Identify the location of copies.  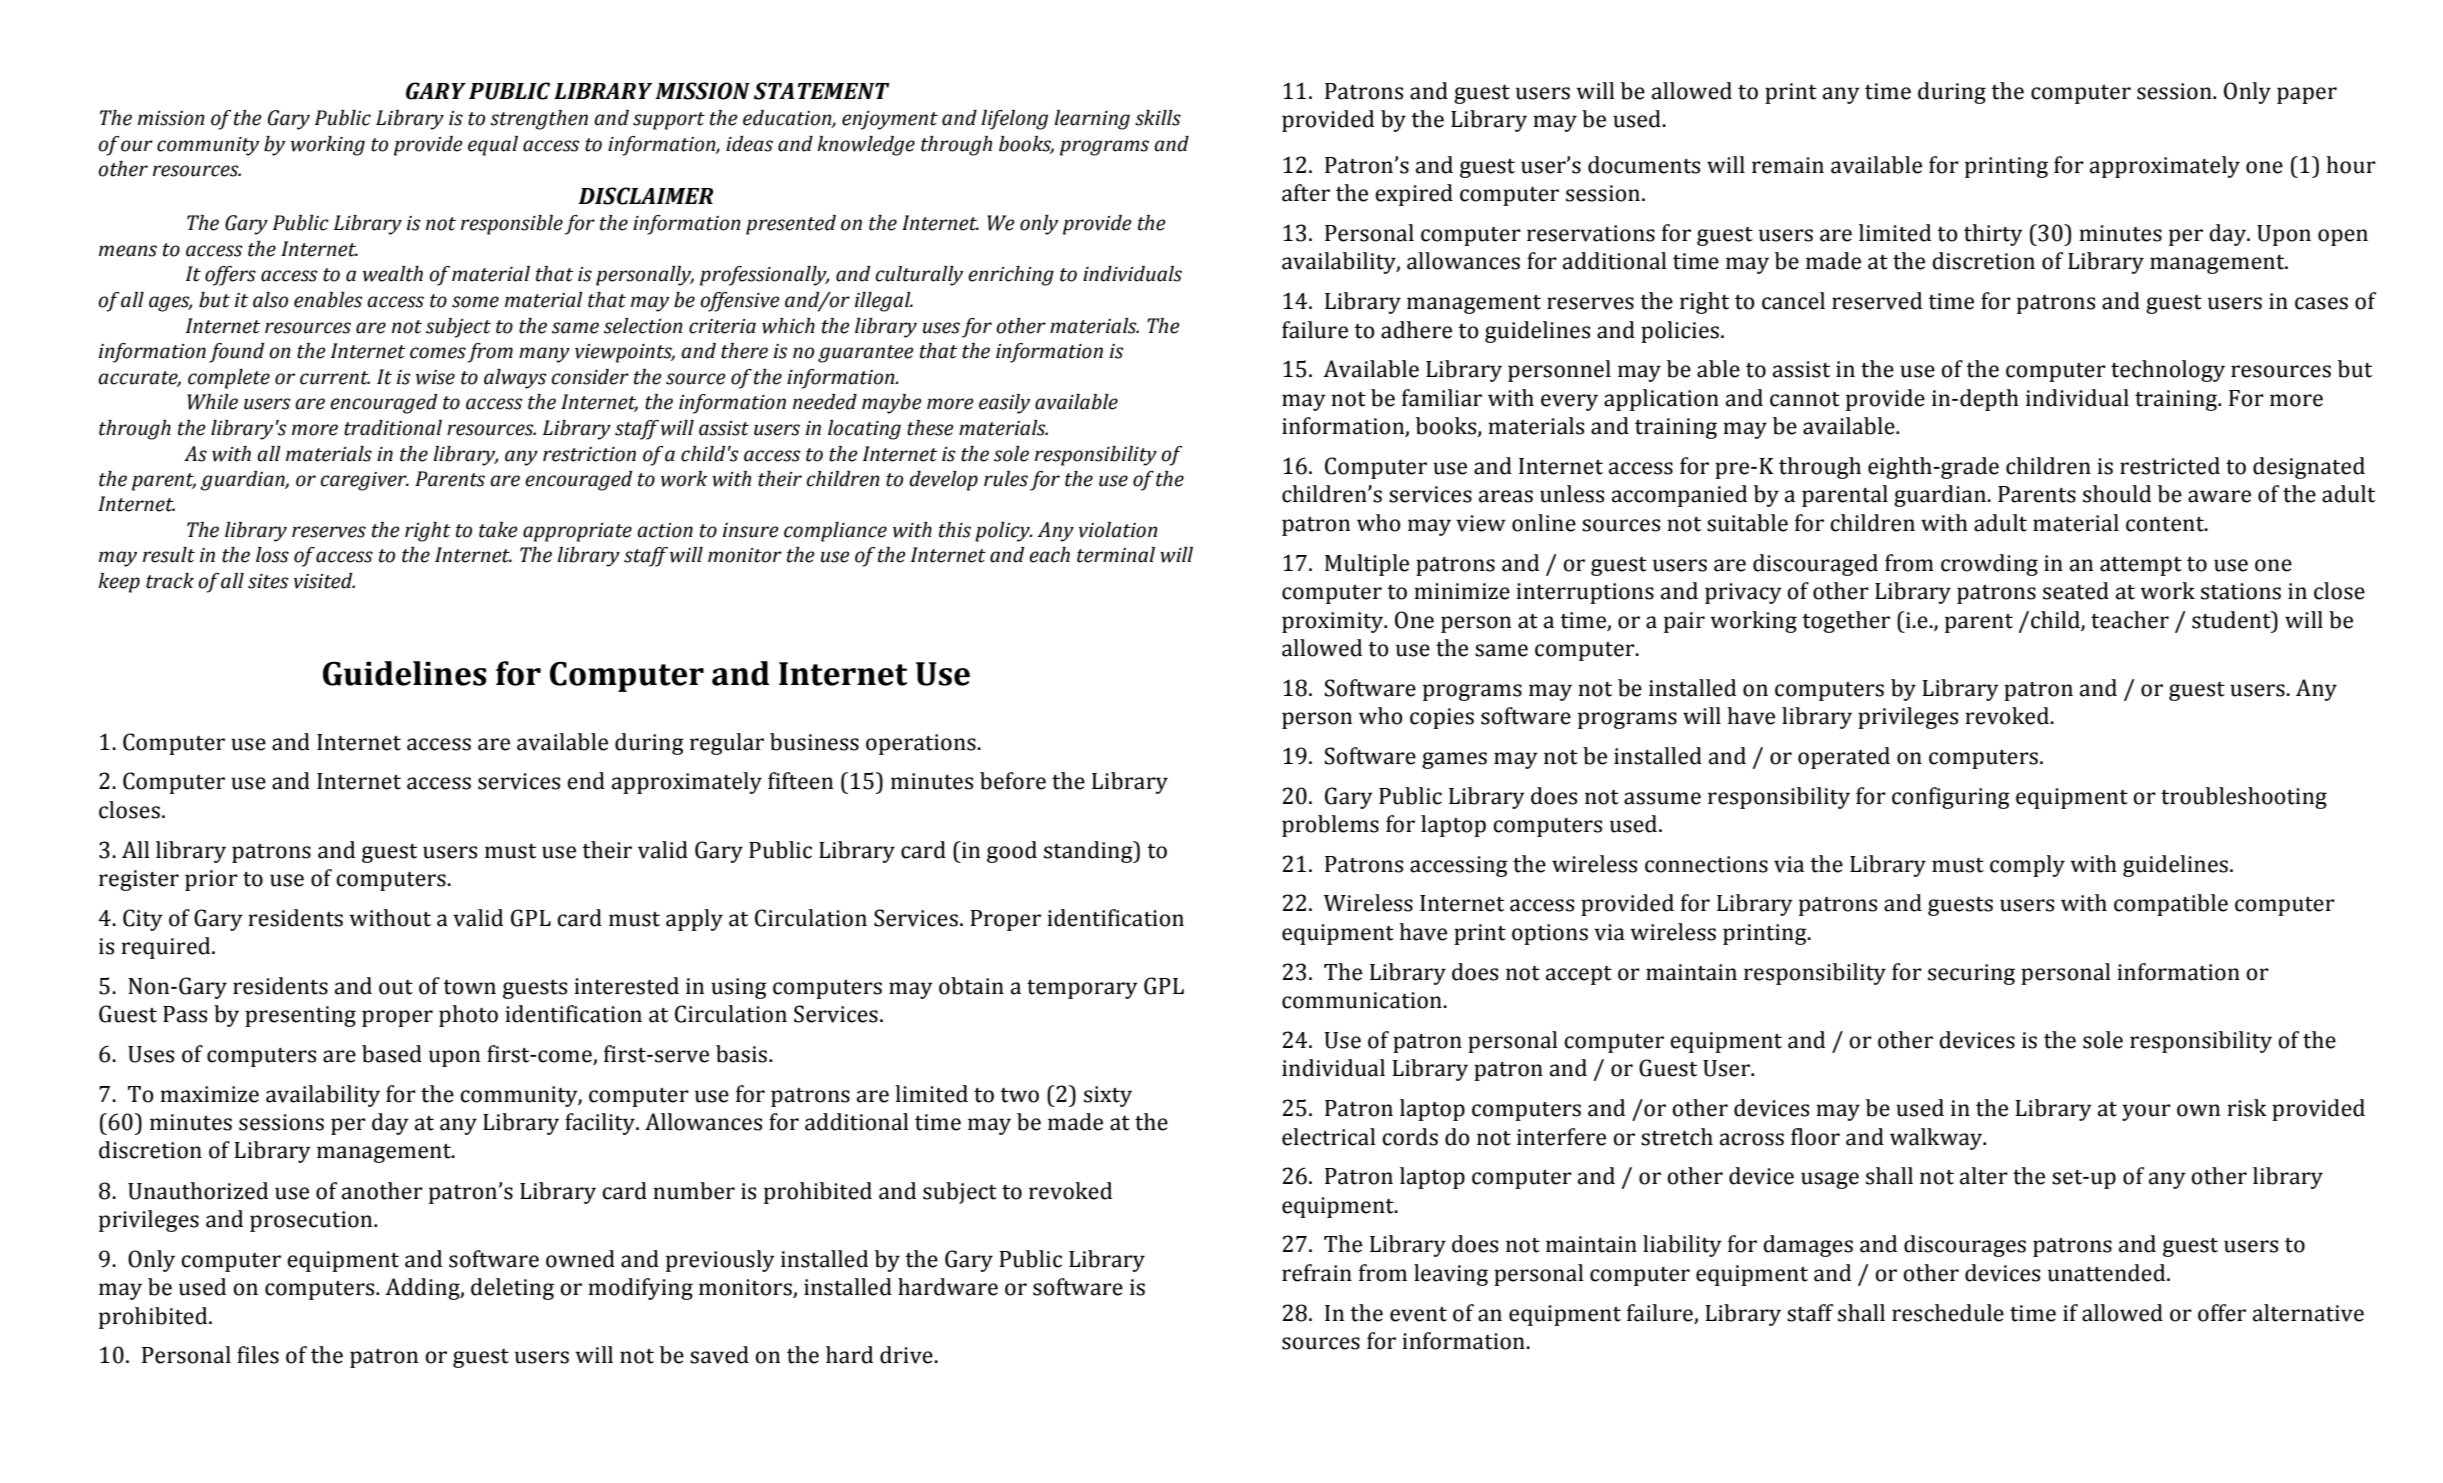
(1442, 718).
